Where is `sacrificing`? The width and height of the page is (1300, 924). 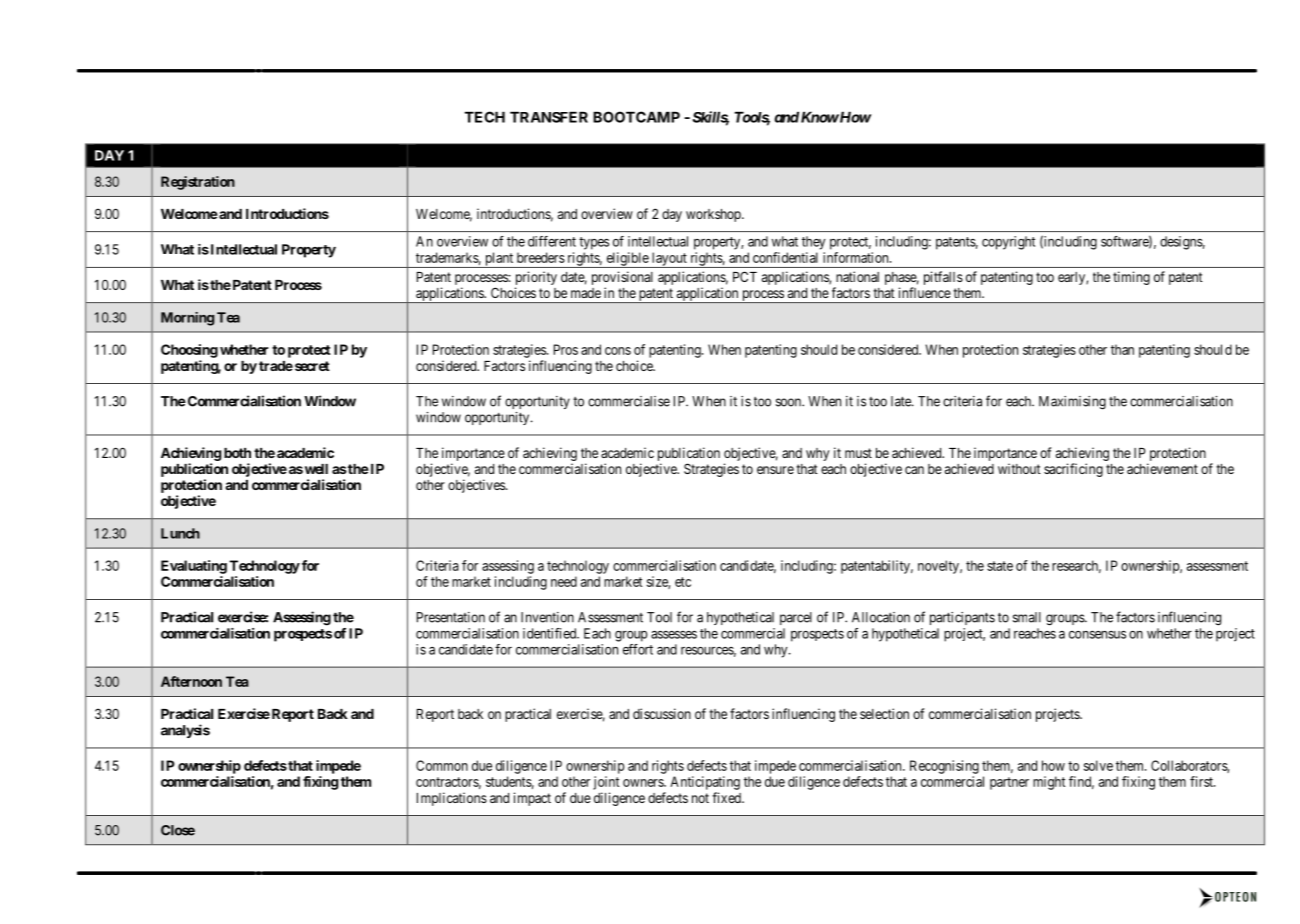
sacrificing is located at coordinates (1073, 470).
